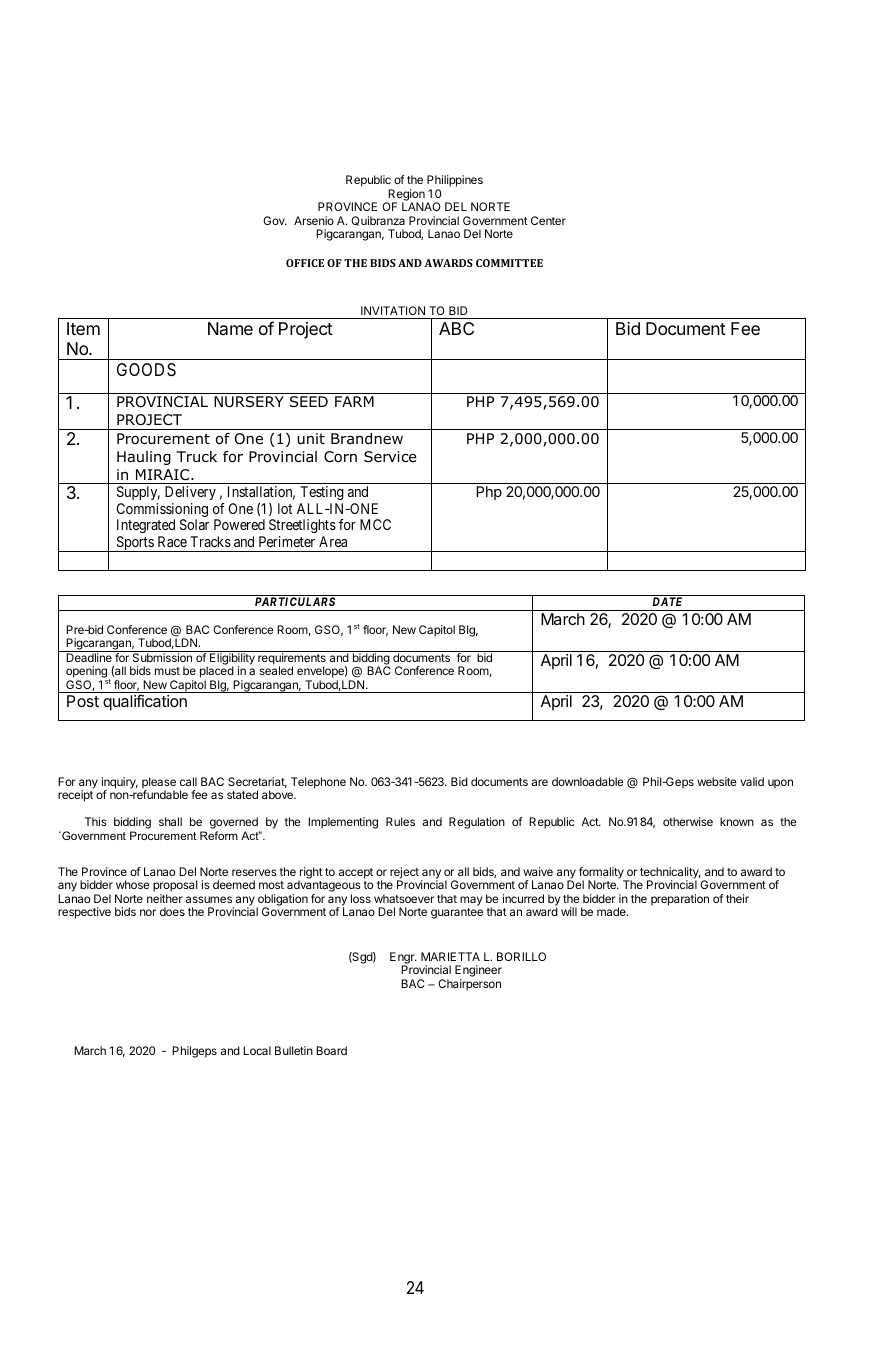 The width and height of the page is (872, 1372). Describe the element at coordinates (469, 985) in the page. I see `Chairperson` at that location.
